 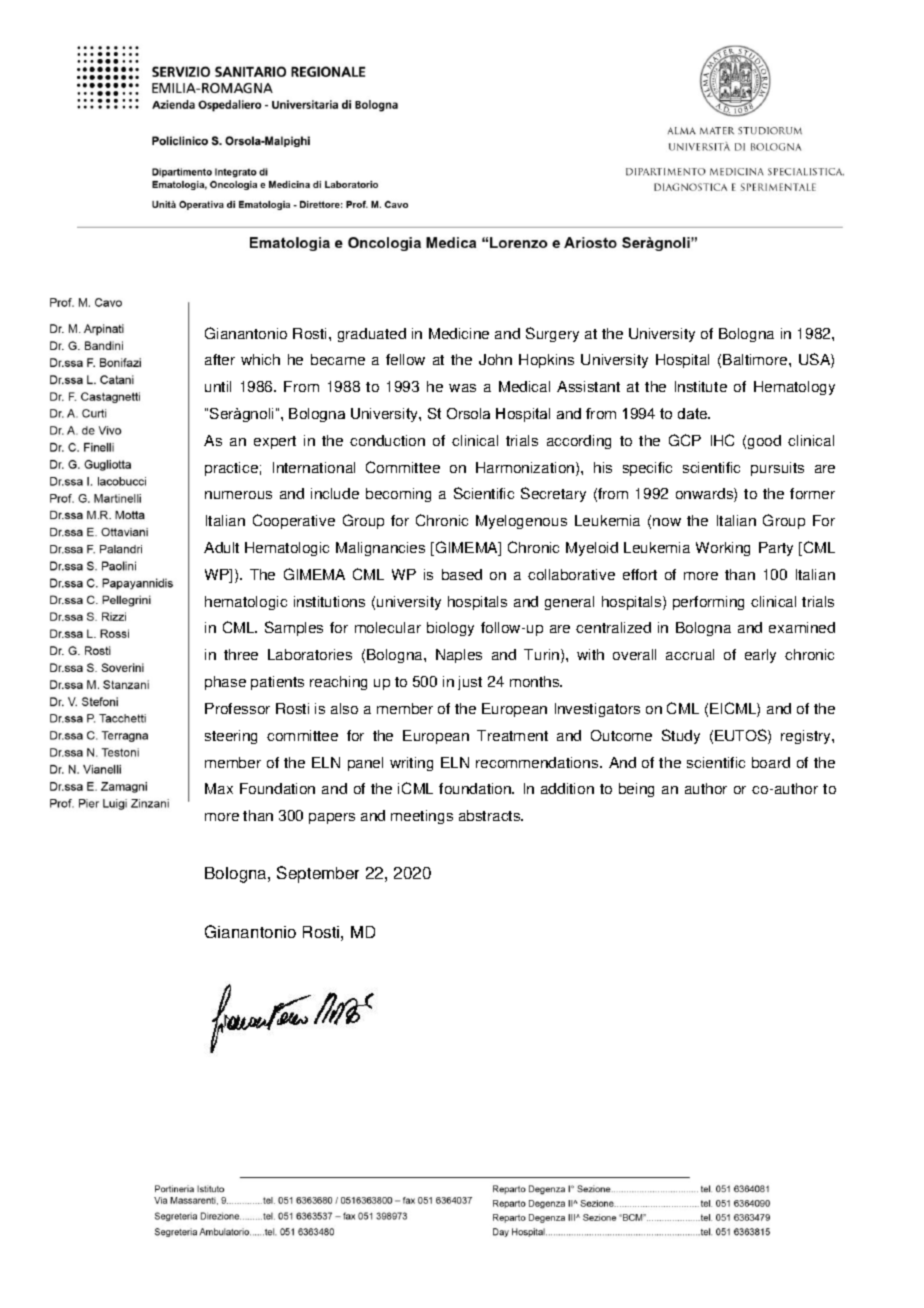 I want to click on pursuits, so click(x=777, y=469).
